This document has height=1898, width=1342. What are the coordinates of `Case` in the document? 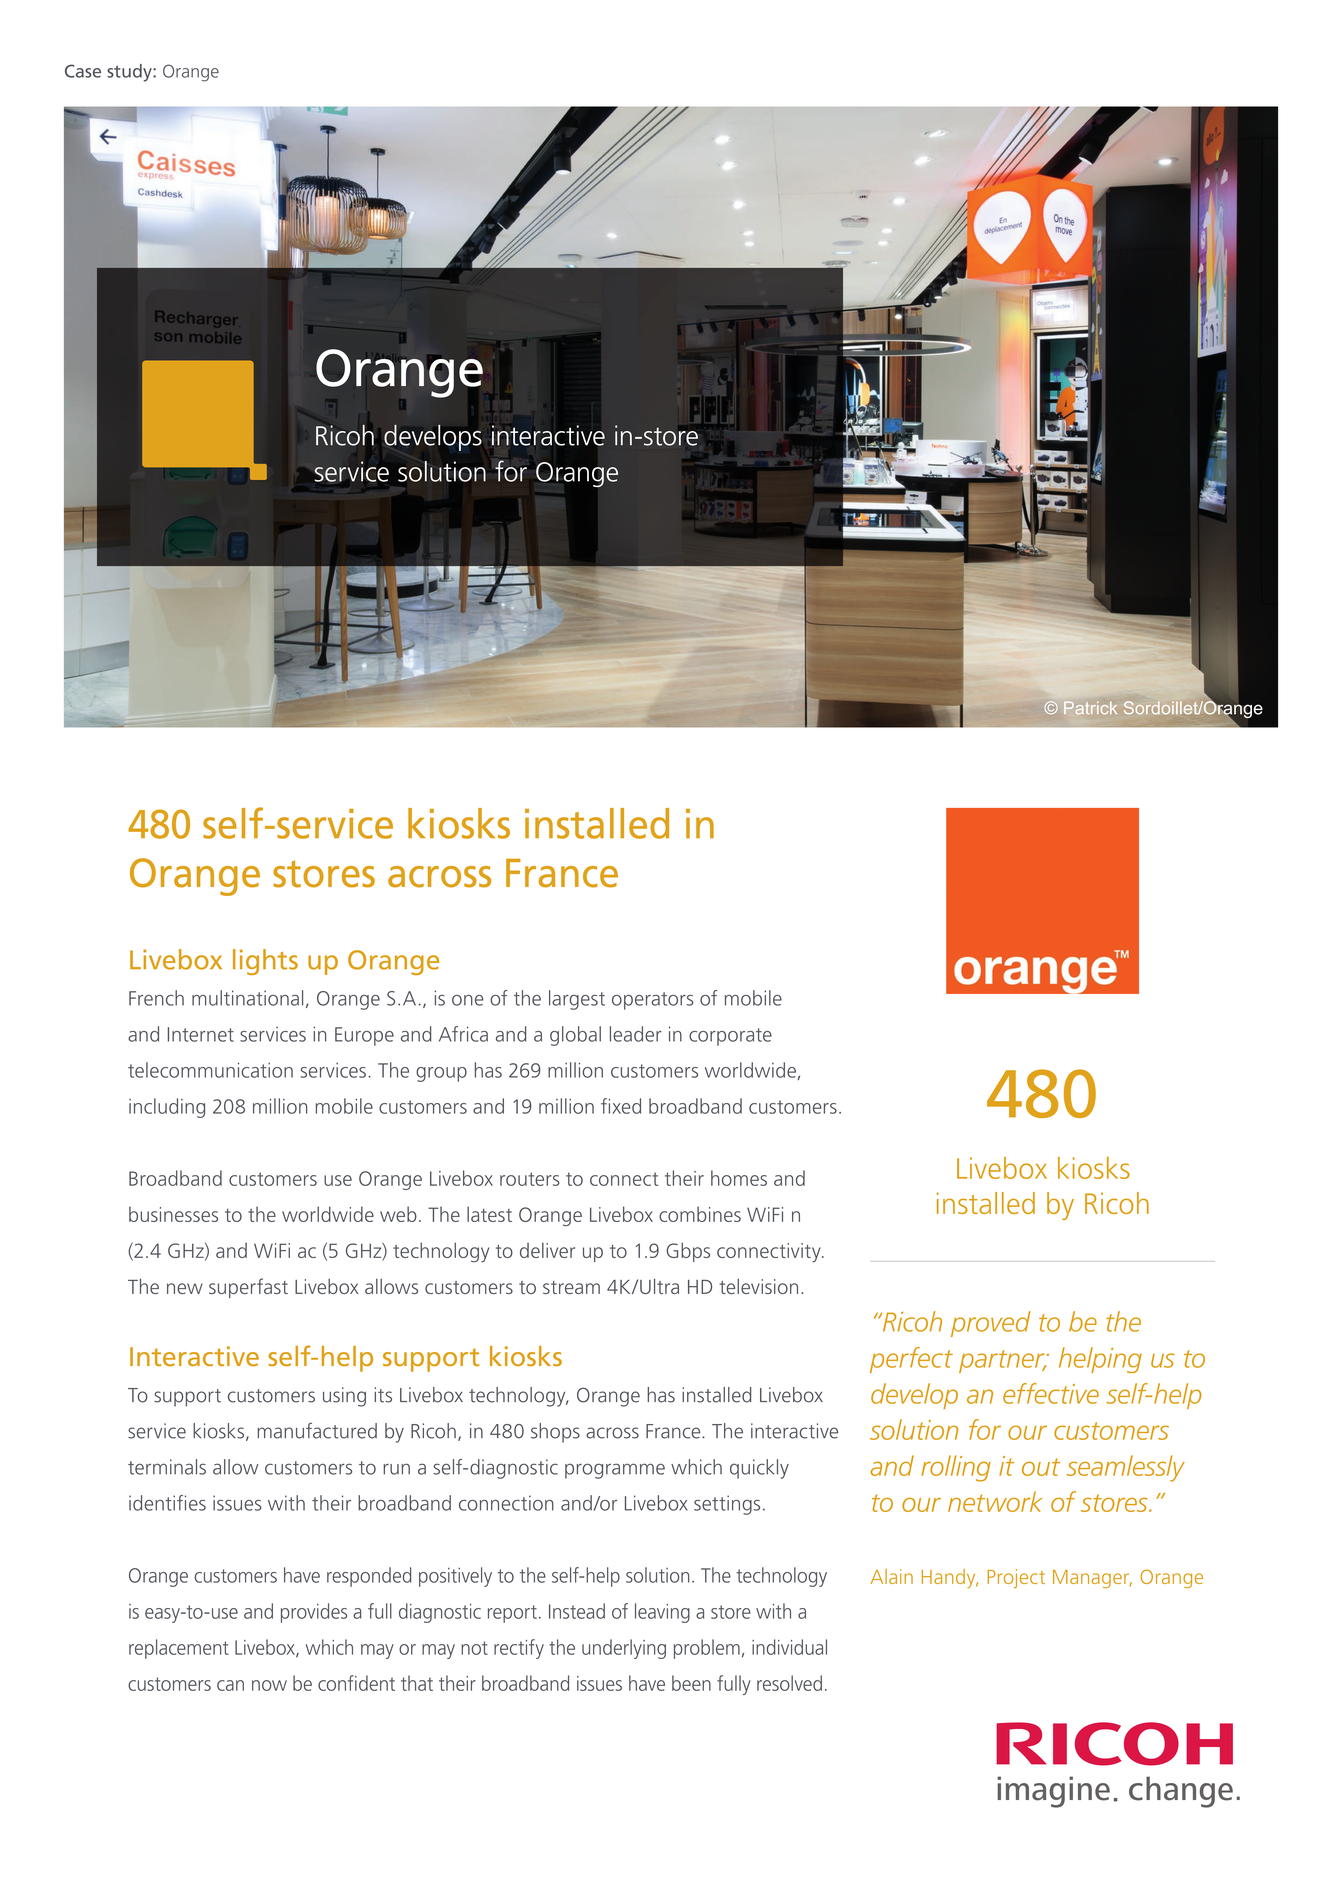 It's located at (83, 71).
